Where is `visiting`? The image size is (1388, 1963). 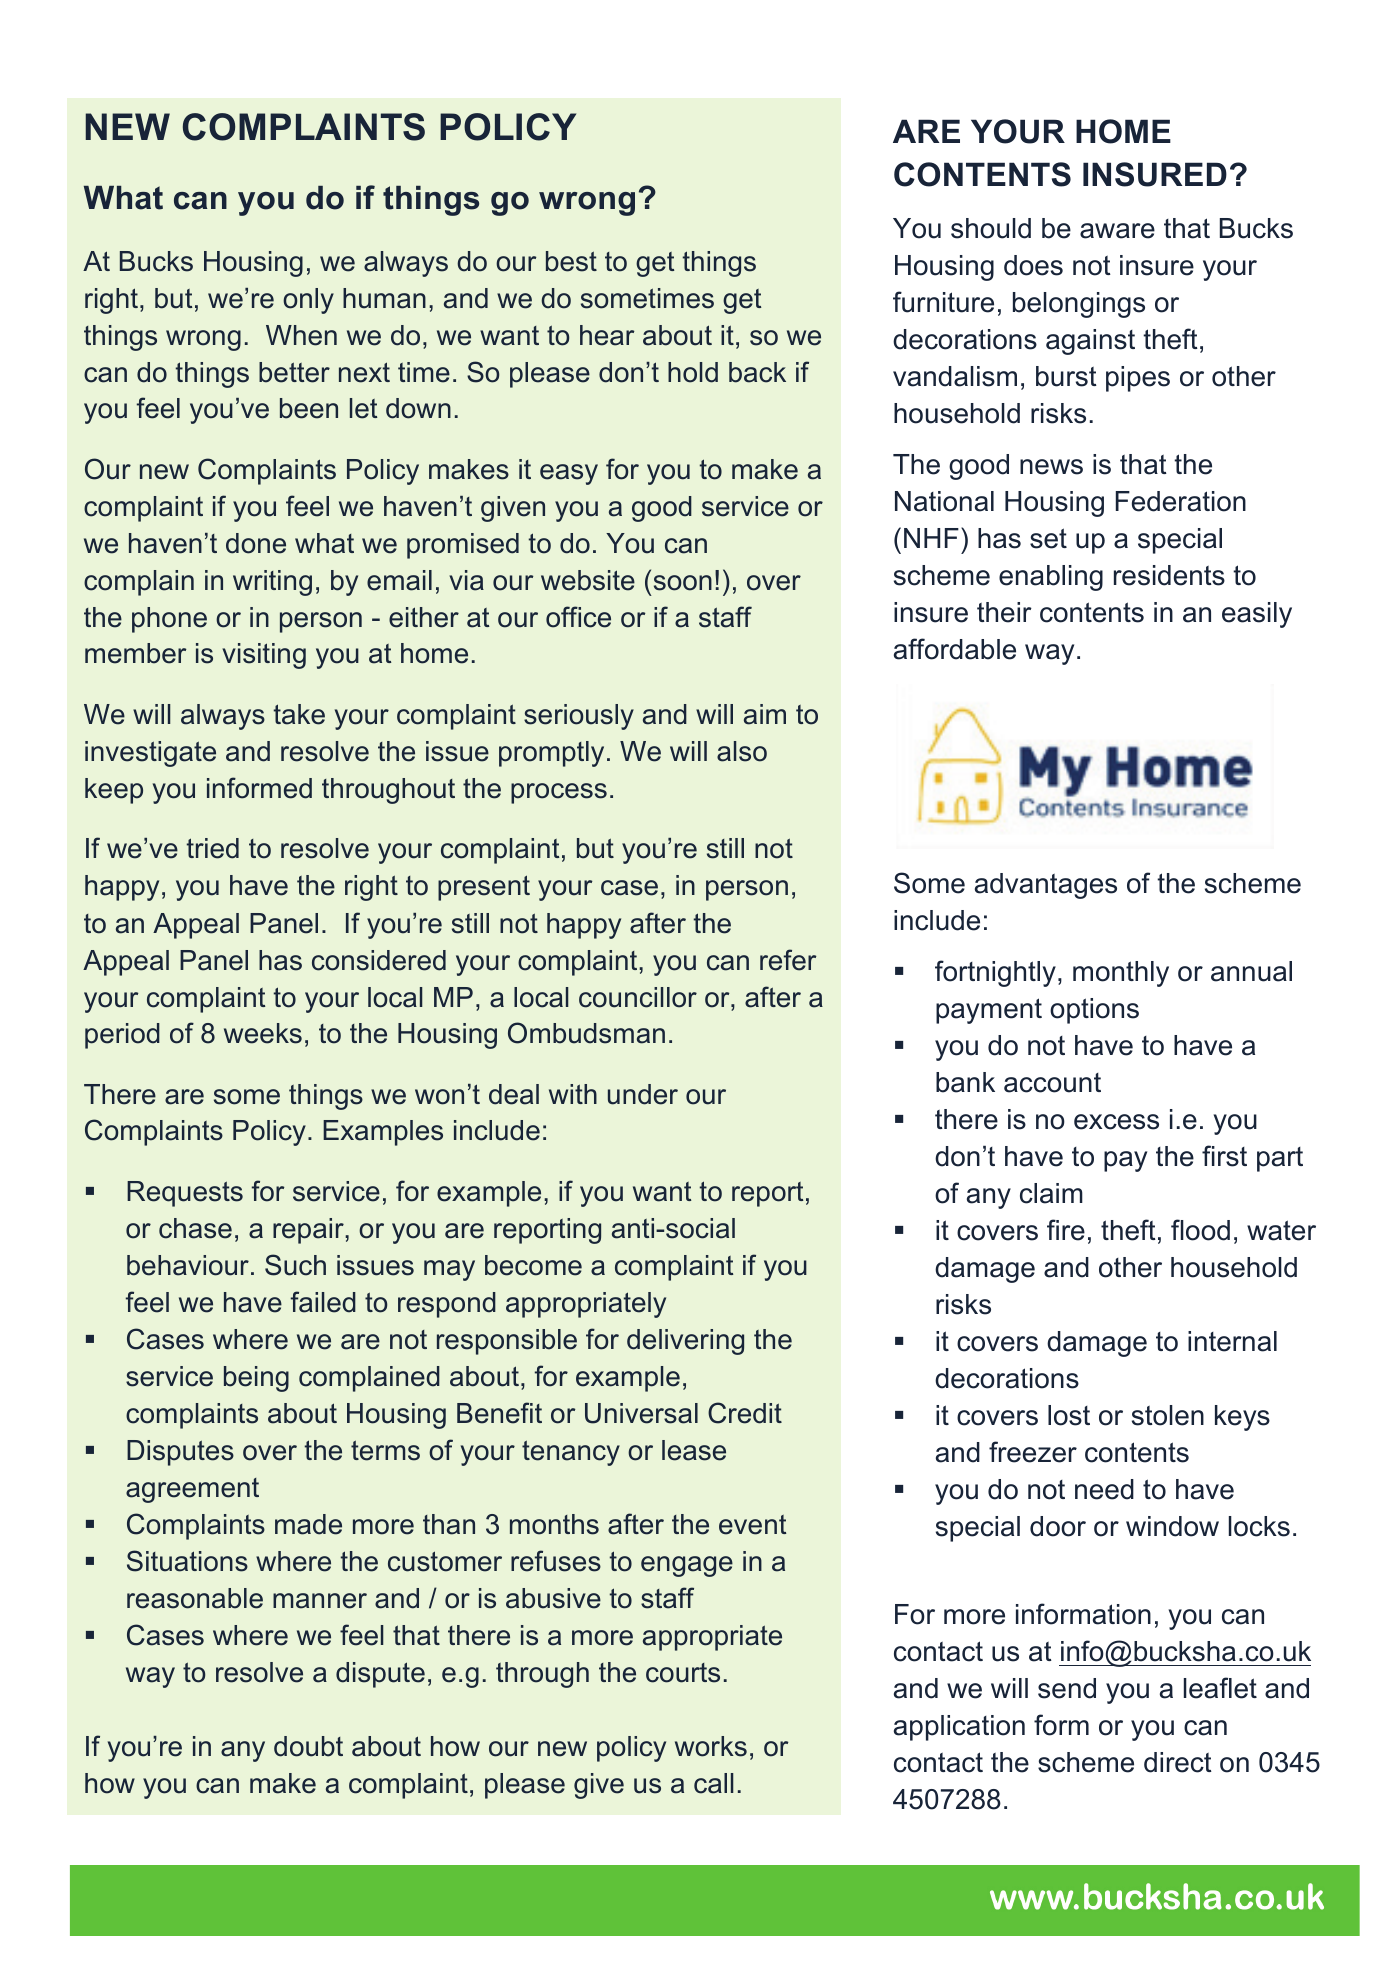 visiting is located at coordinates (264, 656).
